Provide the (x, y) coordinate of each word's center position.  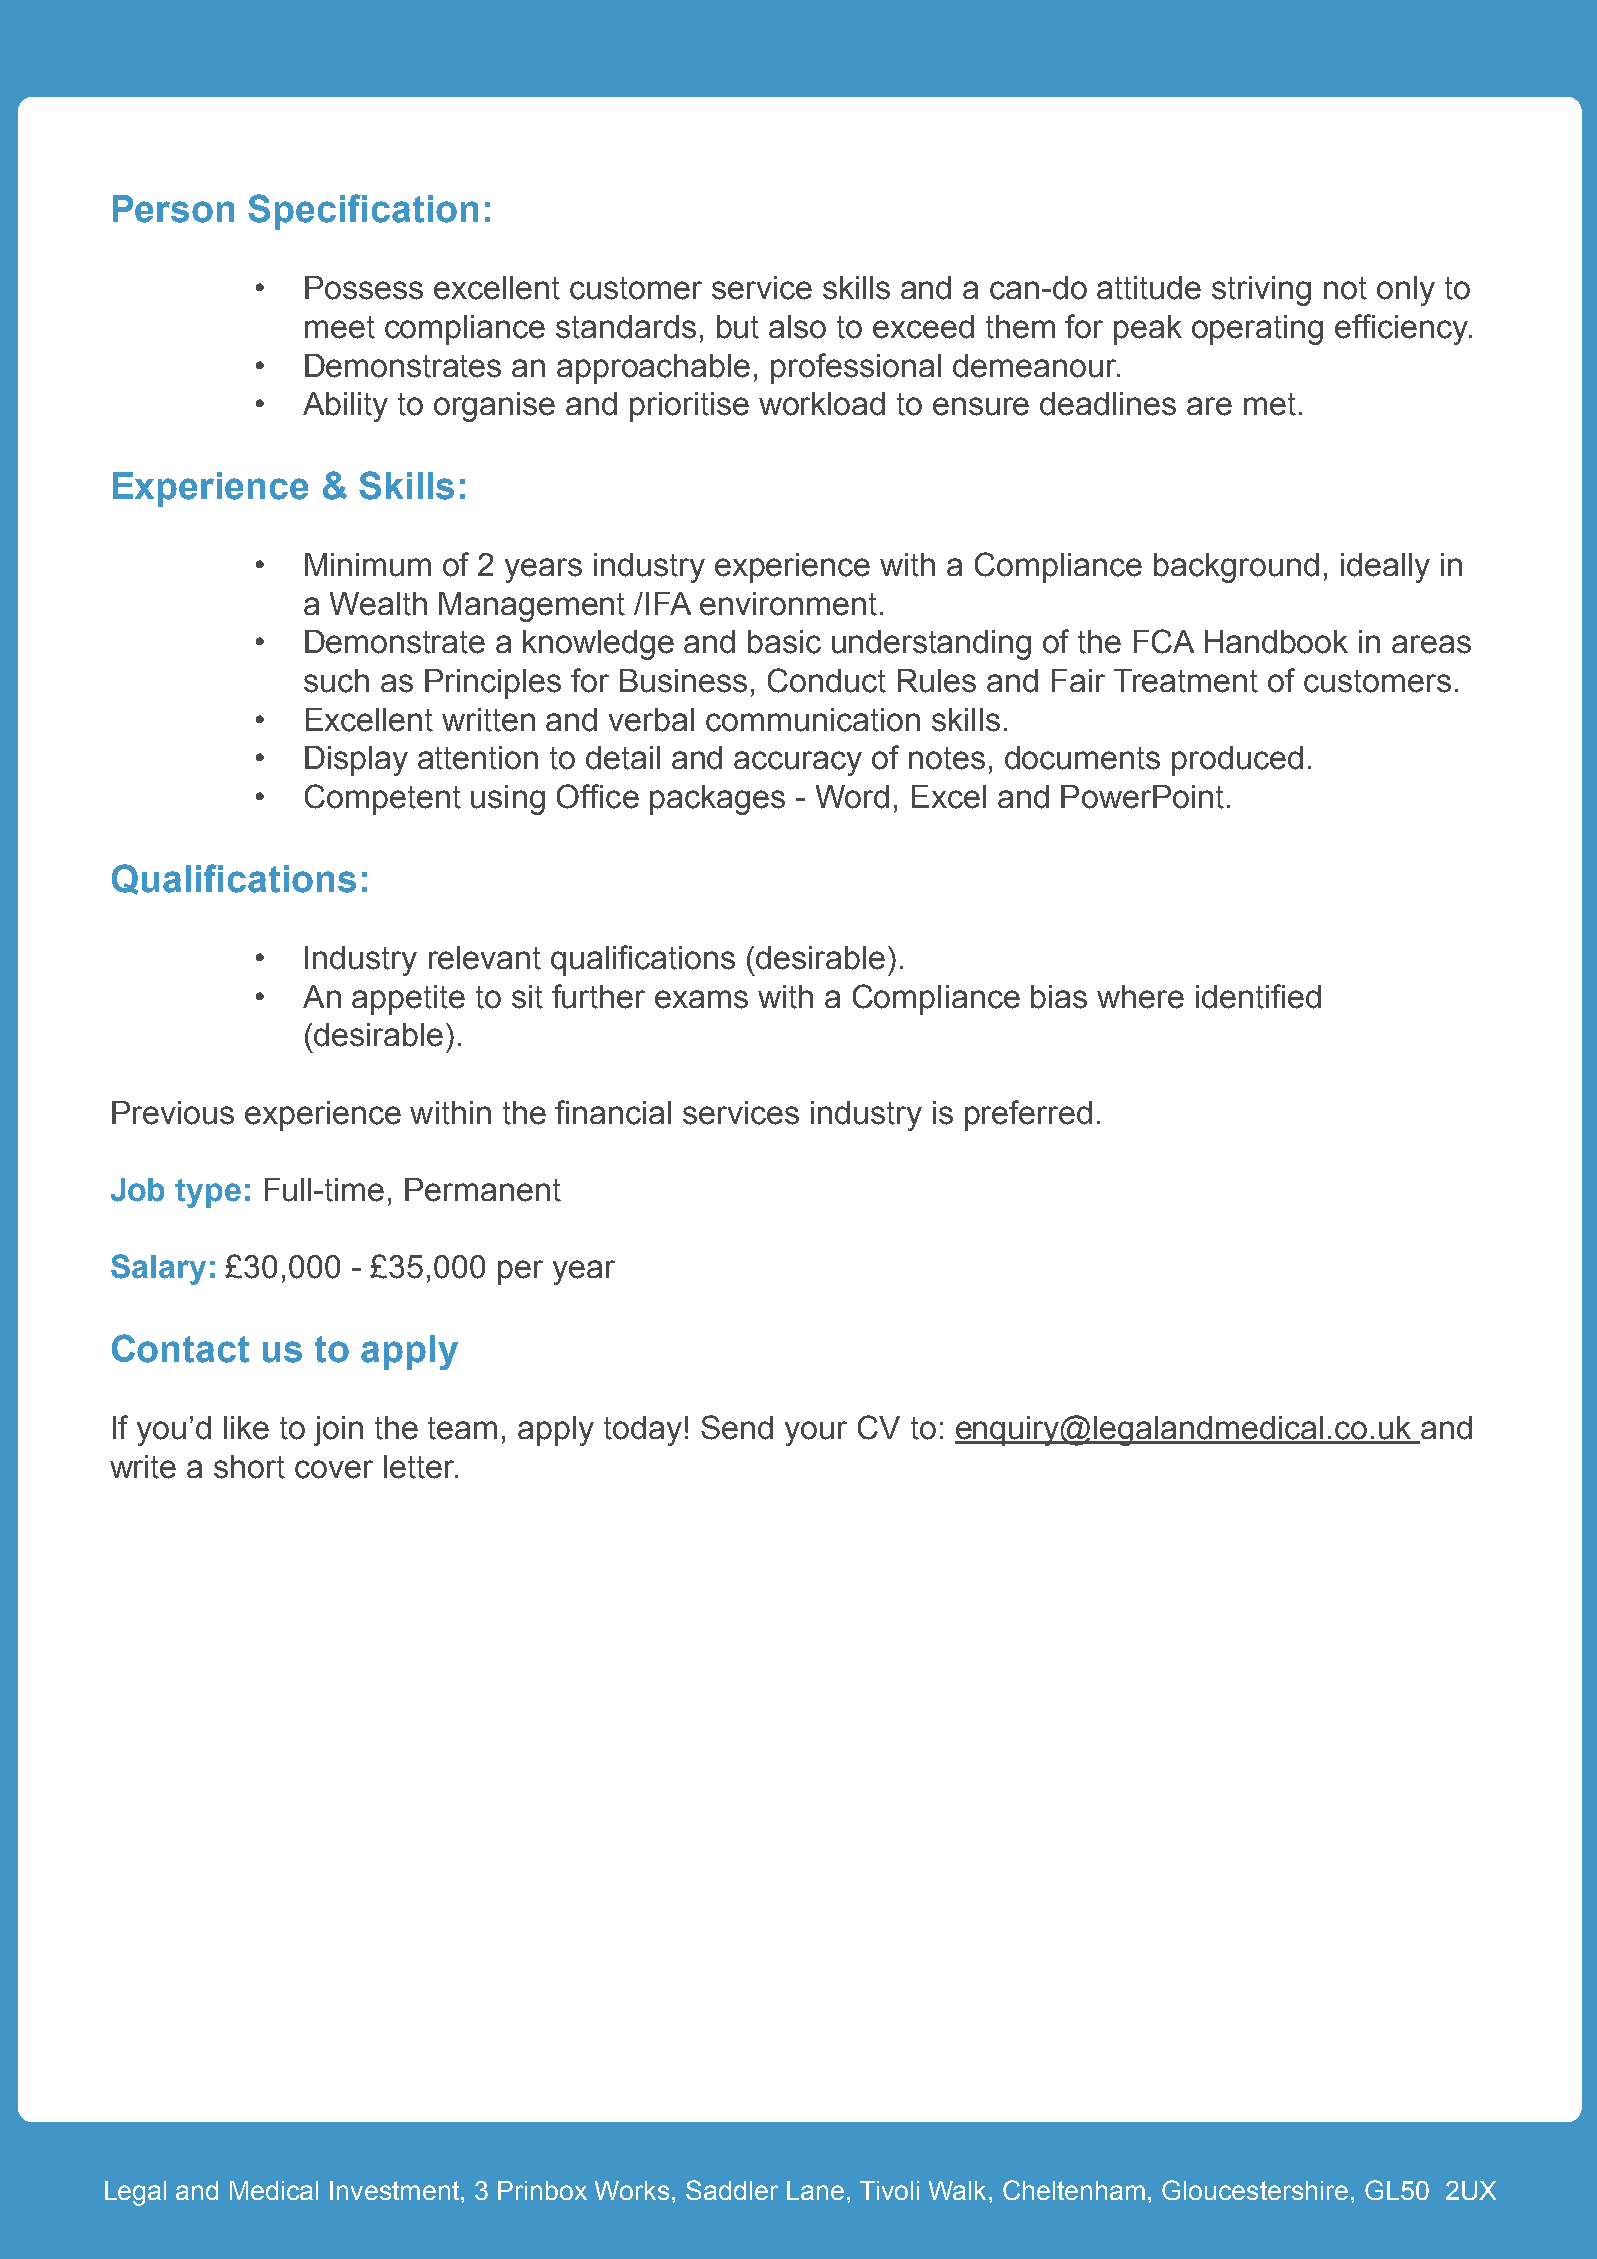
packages (717, 800)
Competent (383, 799)
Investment (394, 2190)
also (797, 327)
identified (1258, 996)
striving (1261, 291)
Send (737, 1427)
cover (334, 1469)
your (816, 1433)
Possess (364, 288)
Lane (815, 2190)
